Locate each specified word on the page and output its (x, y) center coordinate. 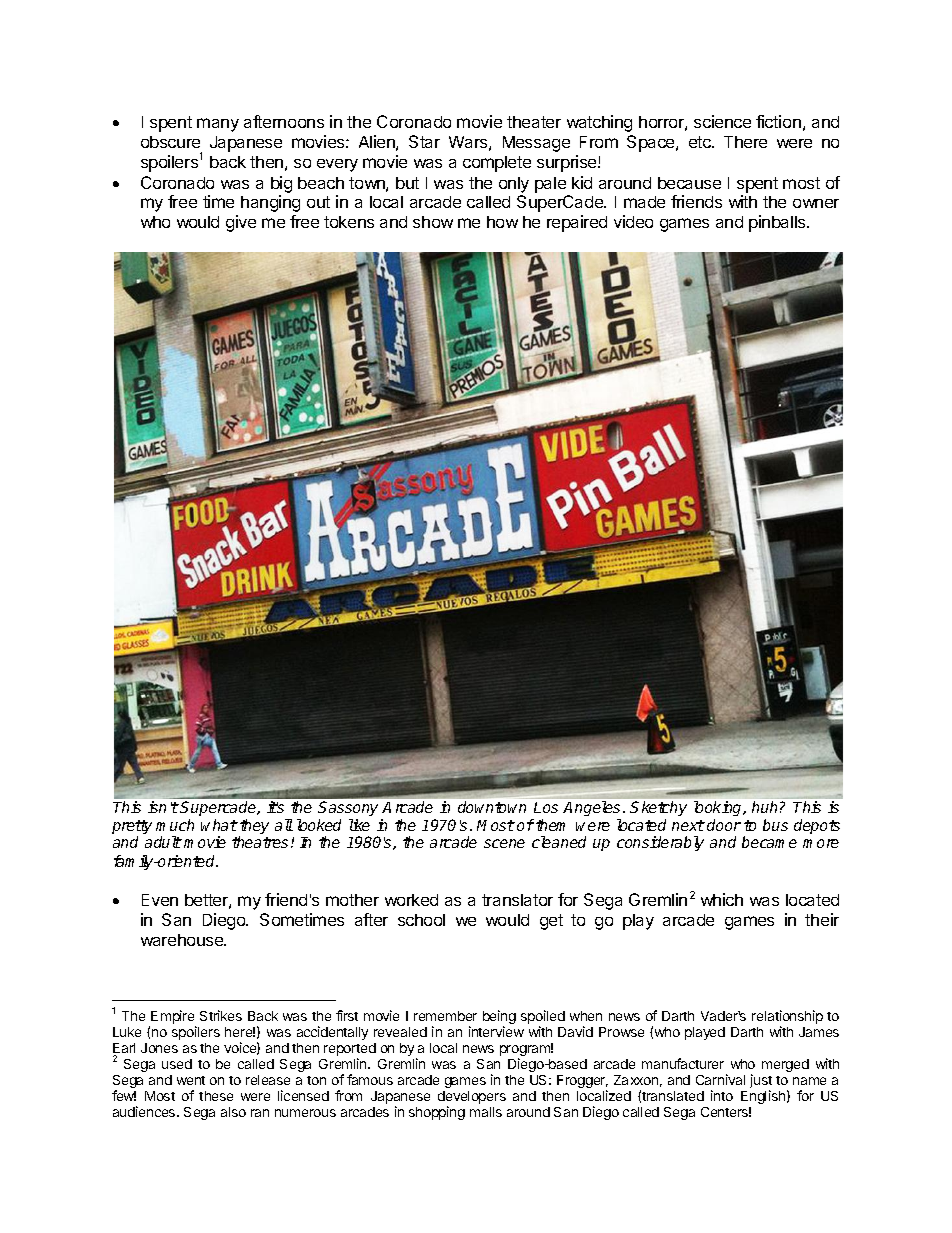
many (218, 125)
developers (472, 1099)
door (724, 825)
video (633, 221)
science (722, 121)
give (241, 223)
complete (497, 164)
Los (546, 807)
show (433, 222)
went (191, 1080)
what (219, 825)
